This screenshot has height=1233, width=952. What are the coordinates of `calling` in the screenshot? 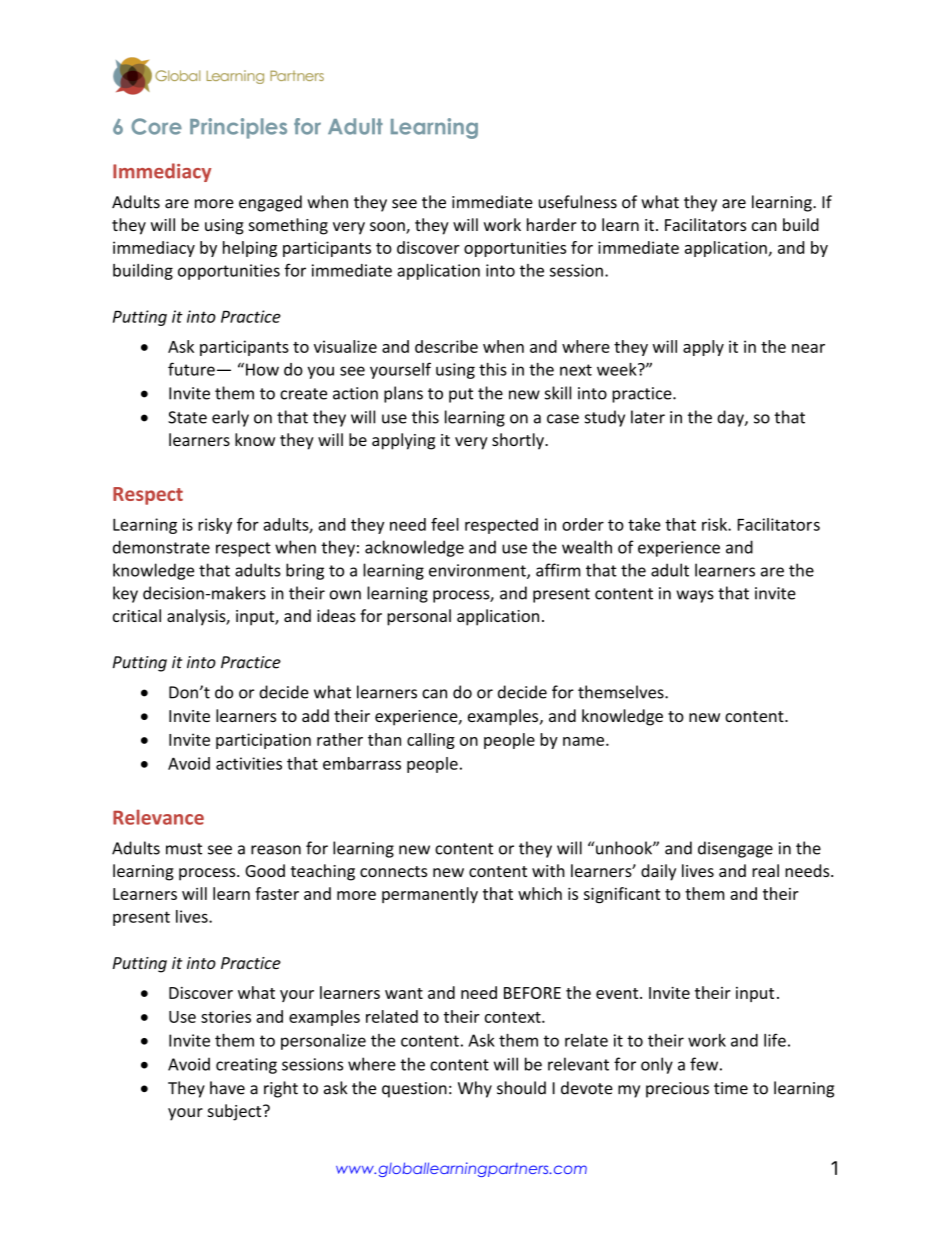 It's located at (431, 741).
